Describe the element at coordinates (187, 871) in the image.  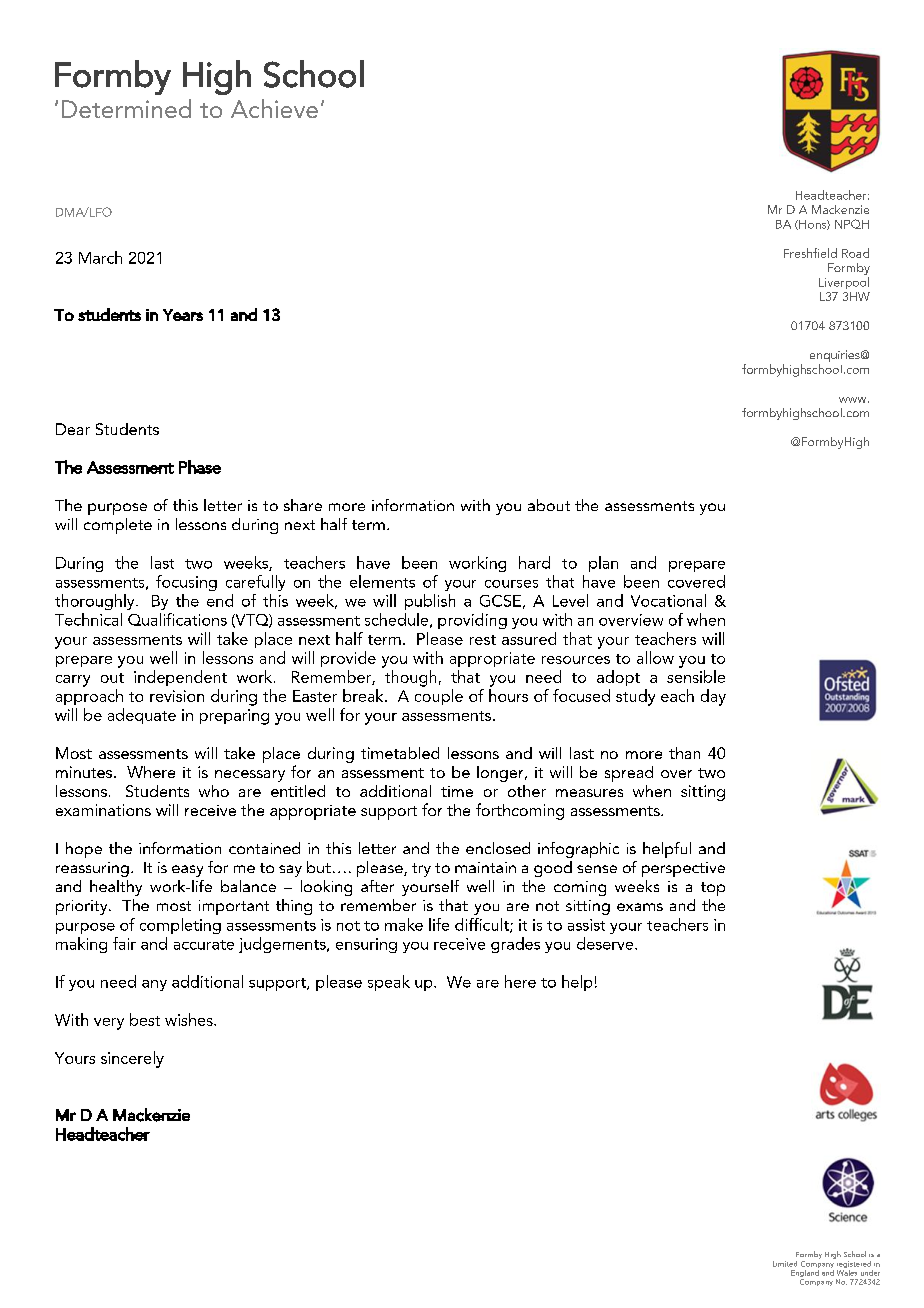
I see `easy` at that location.
